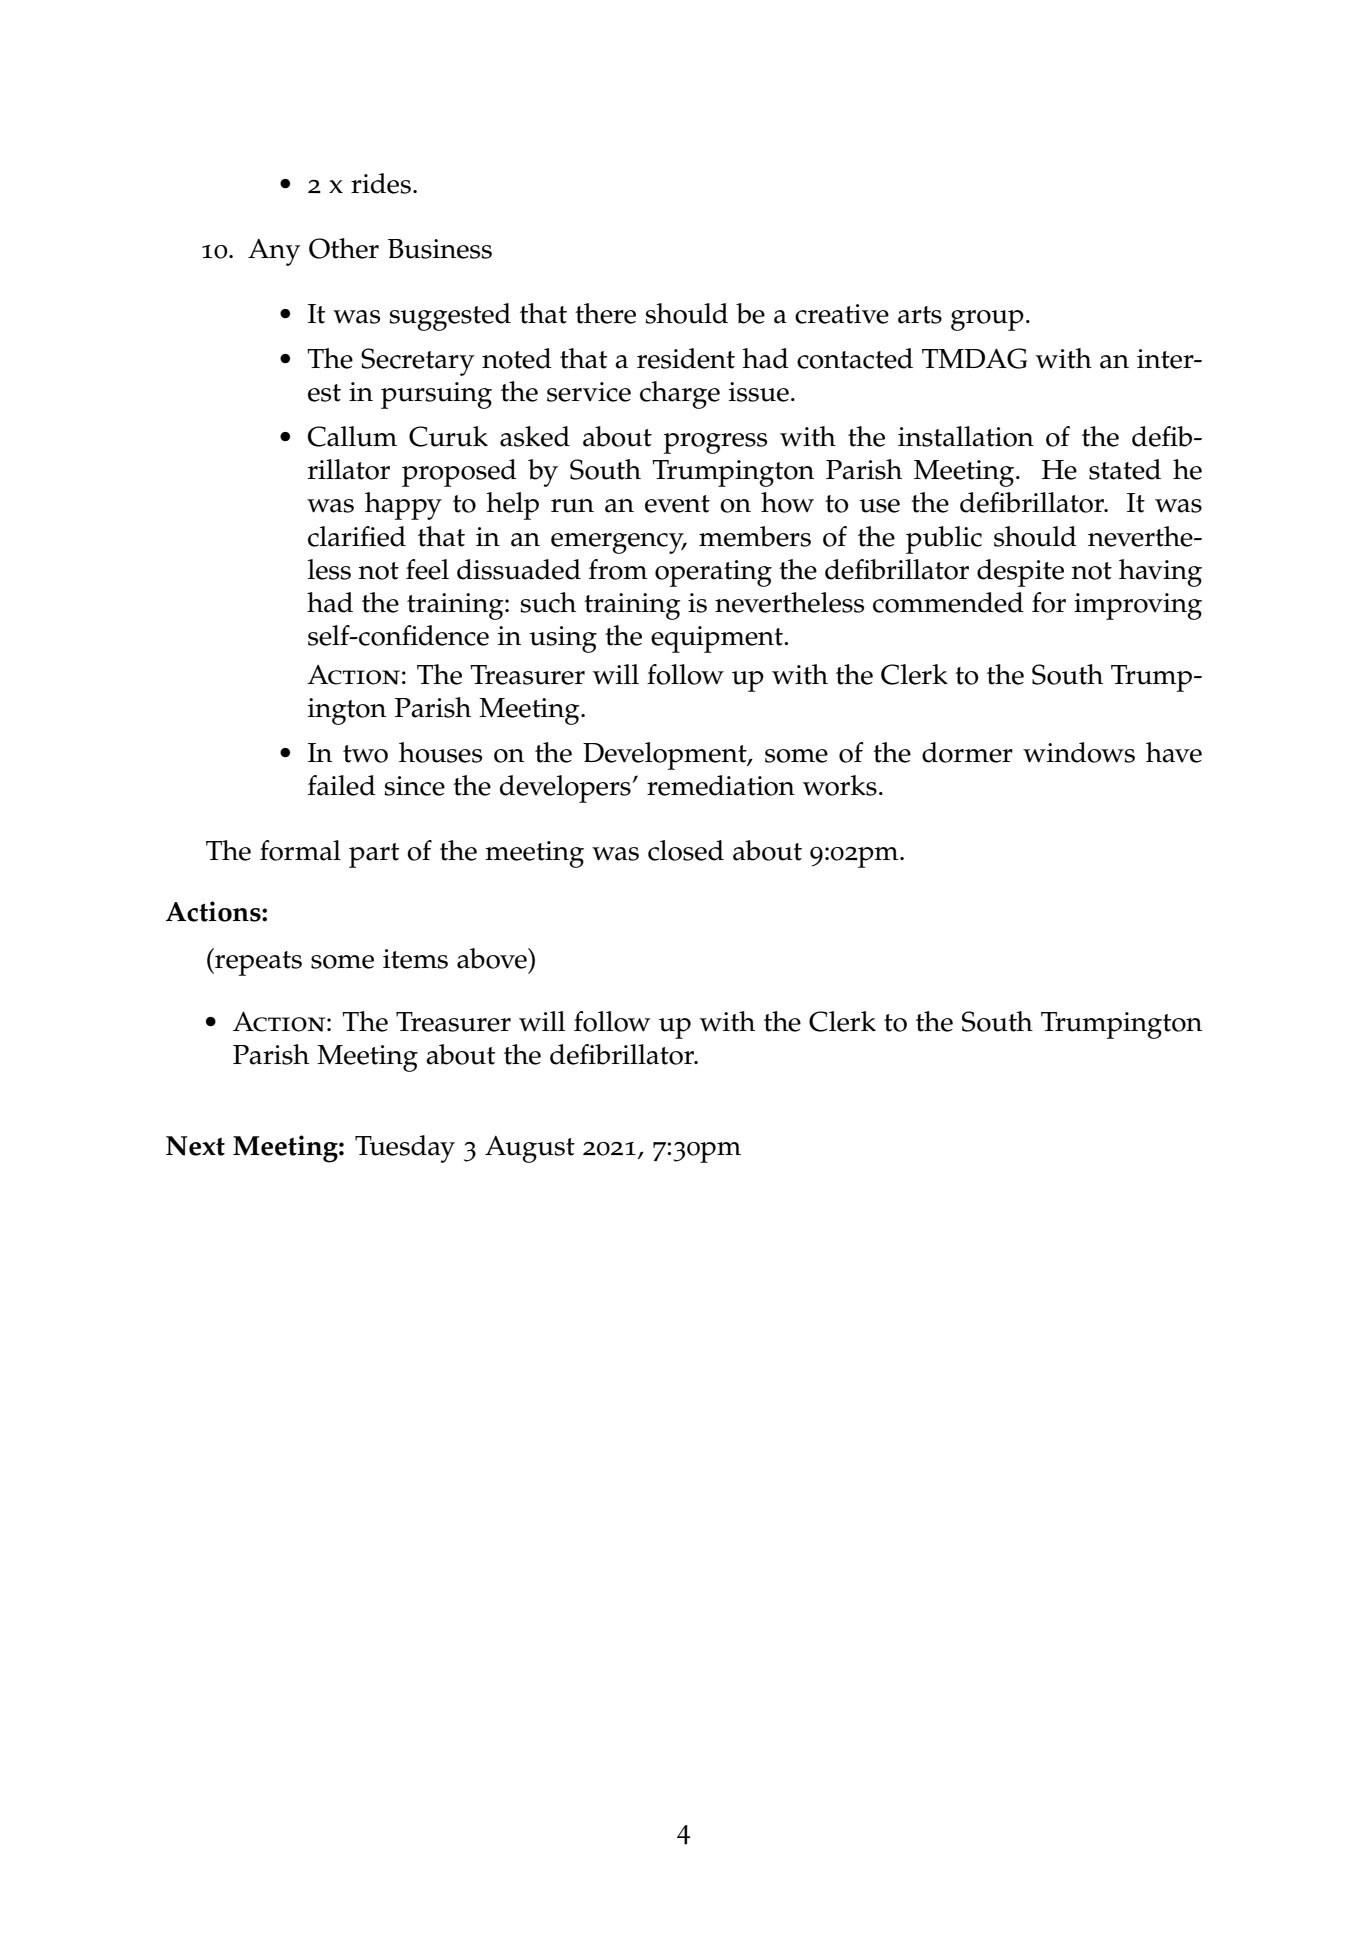  I want to click on remediation, so click(721, 785).
